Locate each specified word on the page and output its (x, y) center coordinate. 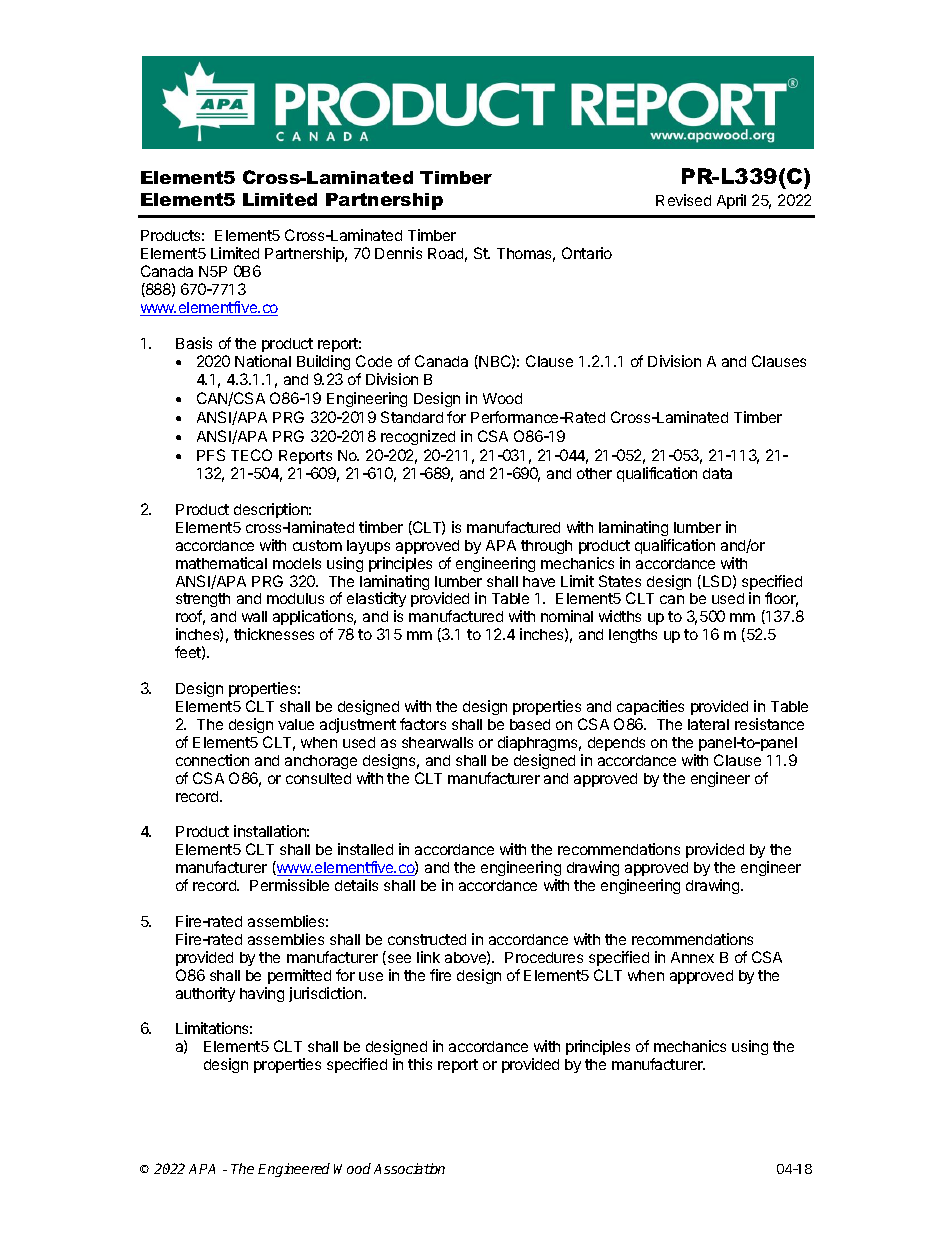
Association (409, 1168)
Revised (683, 200)
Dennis (398, 253)
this (420, 1064)
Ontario (587, 253)
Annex (692, 957)
